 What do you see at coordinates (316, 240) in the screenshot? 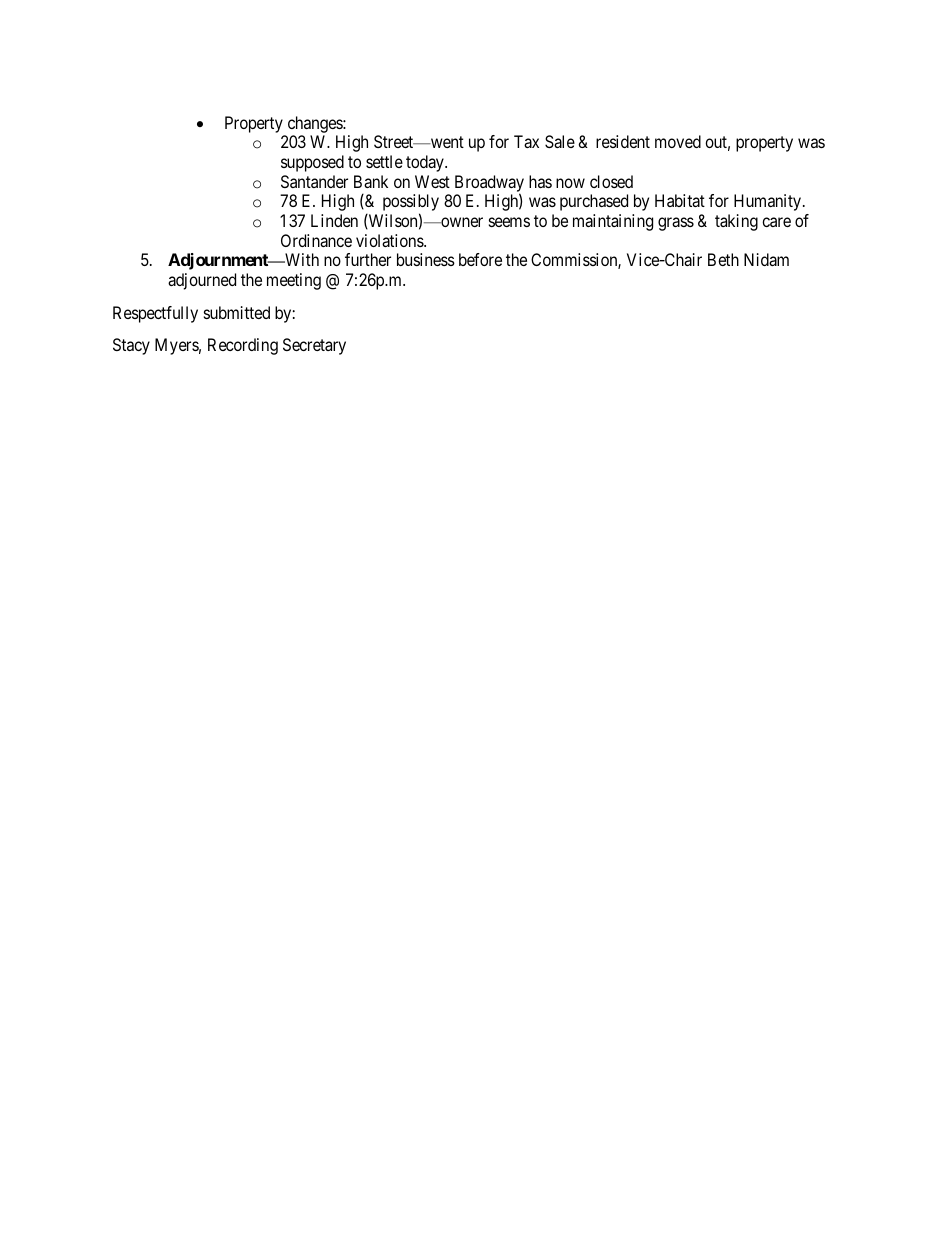
I see `Ordinance` at bounding box center [316, 240].
